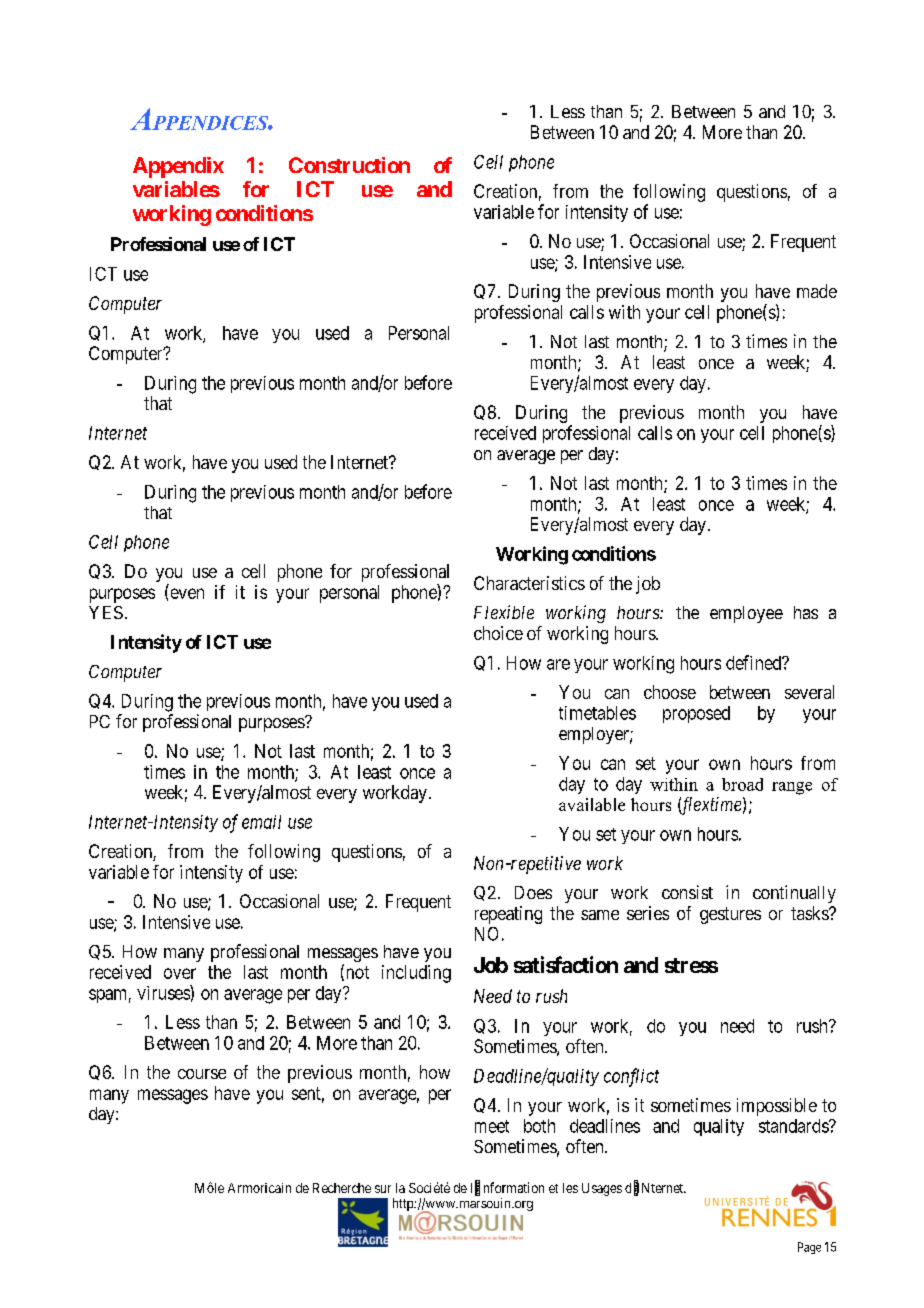 Image resolution: width=924 pixels, height=1308 pixels. I want to click on Appendix, so click(178, 167).
